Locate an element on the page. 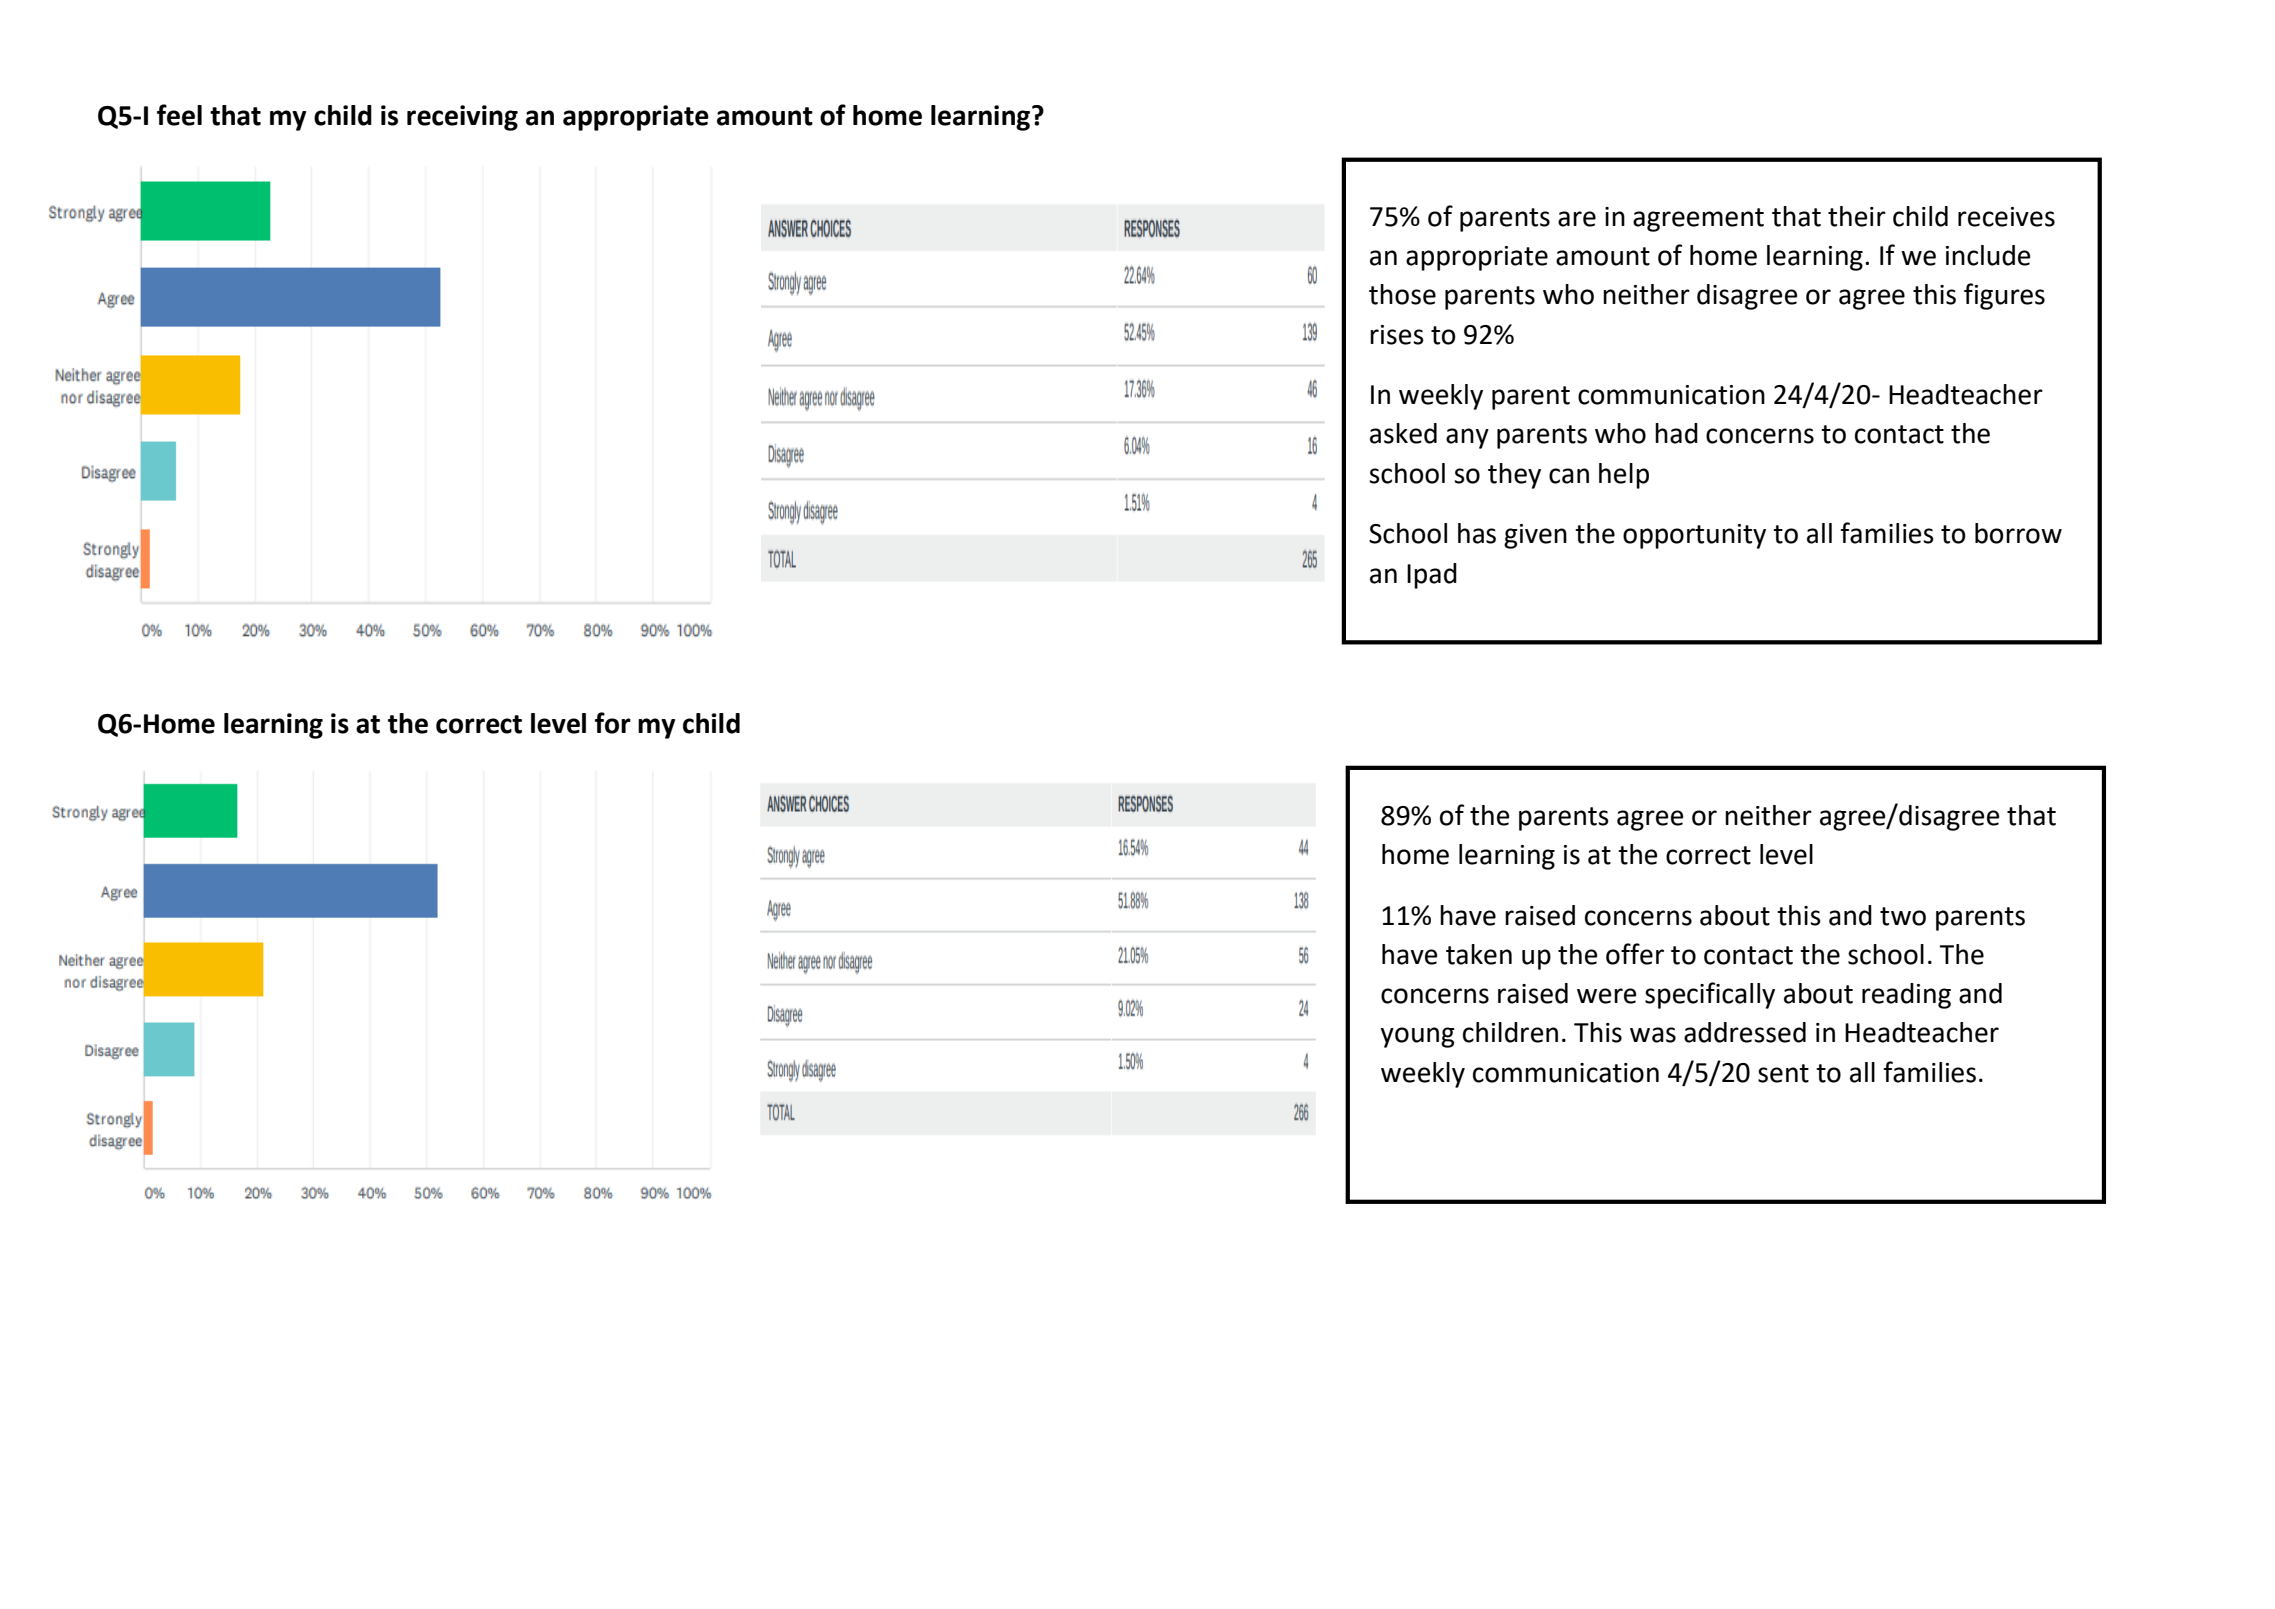 The height and width of the page is (1609, 2275). for is located at coordinates (613, 723).
